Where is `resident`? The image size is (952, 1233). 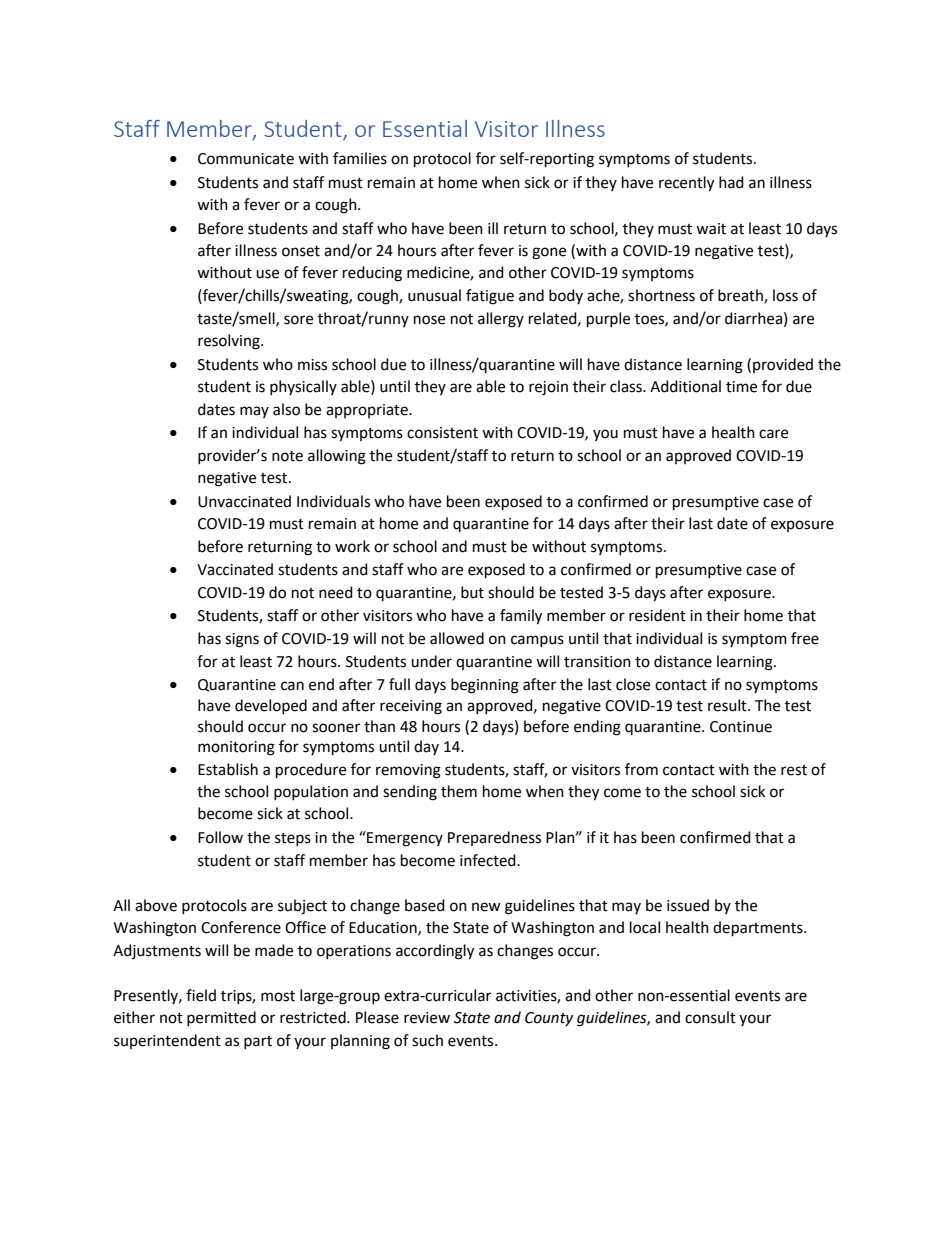 resident is located at coordinates (657, 615).
